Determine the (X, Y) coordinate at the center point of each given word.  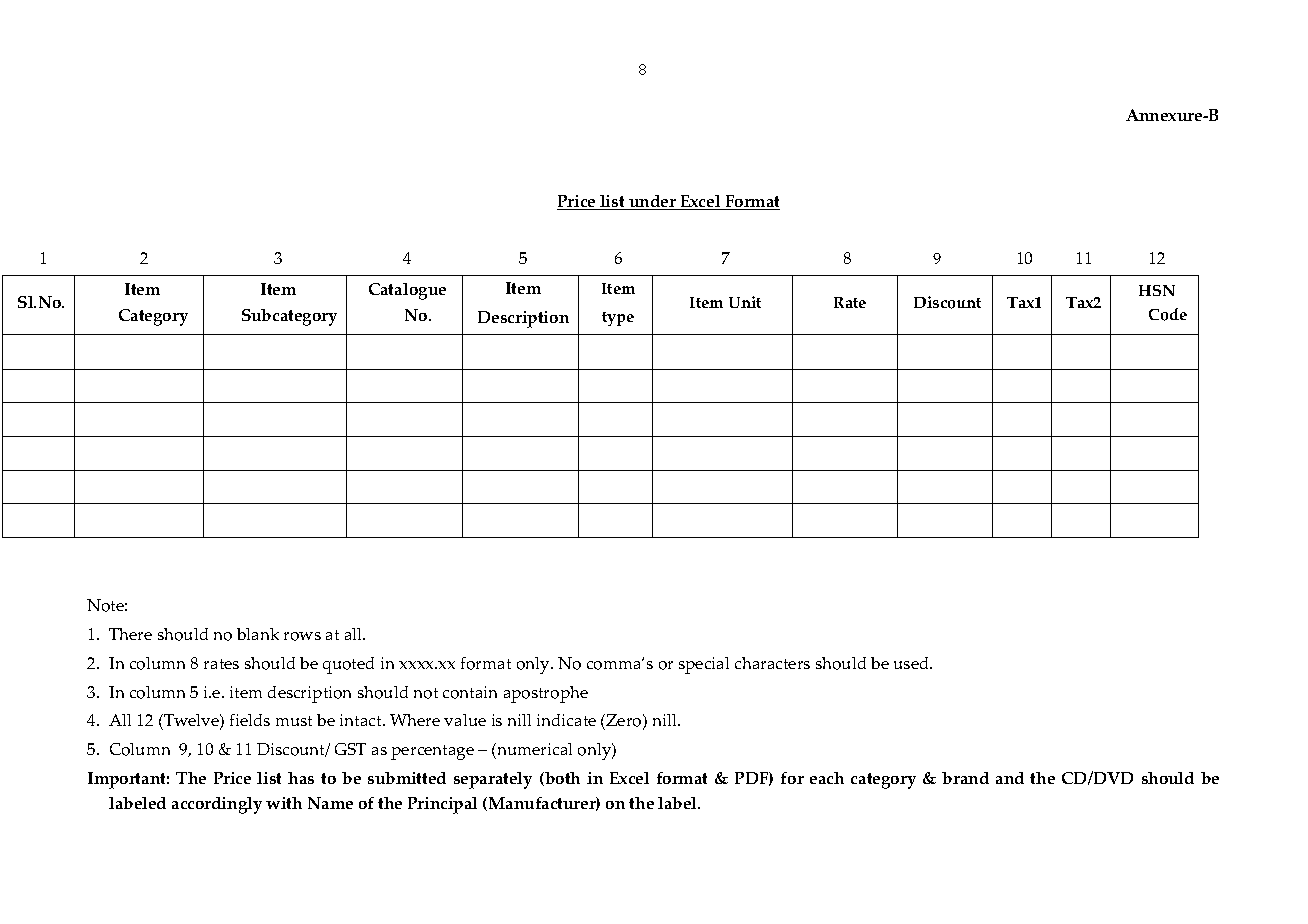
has (301, 778)
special (704, 665)
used (913, 663)
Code (1168, 314)
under (652, 202)
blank (258, 634)
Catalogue (407, 291)
